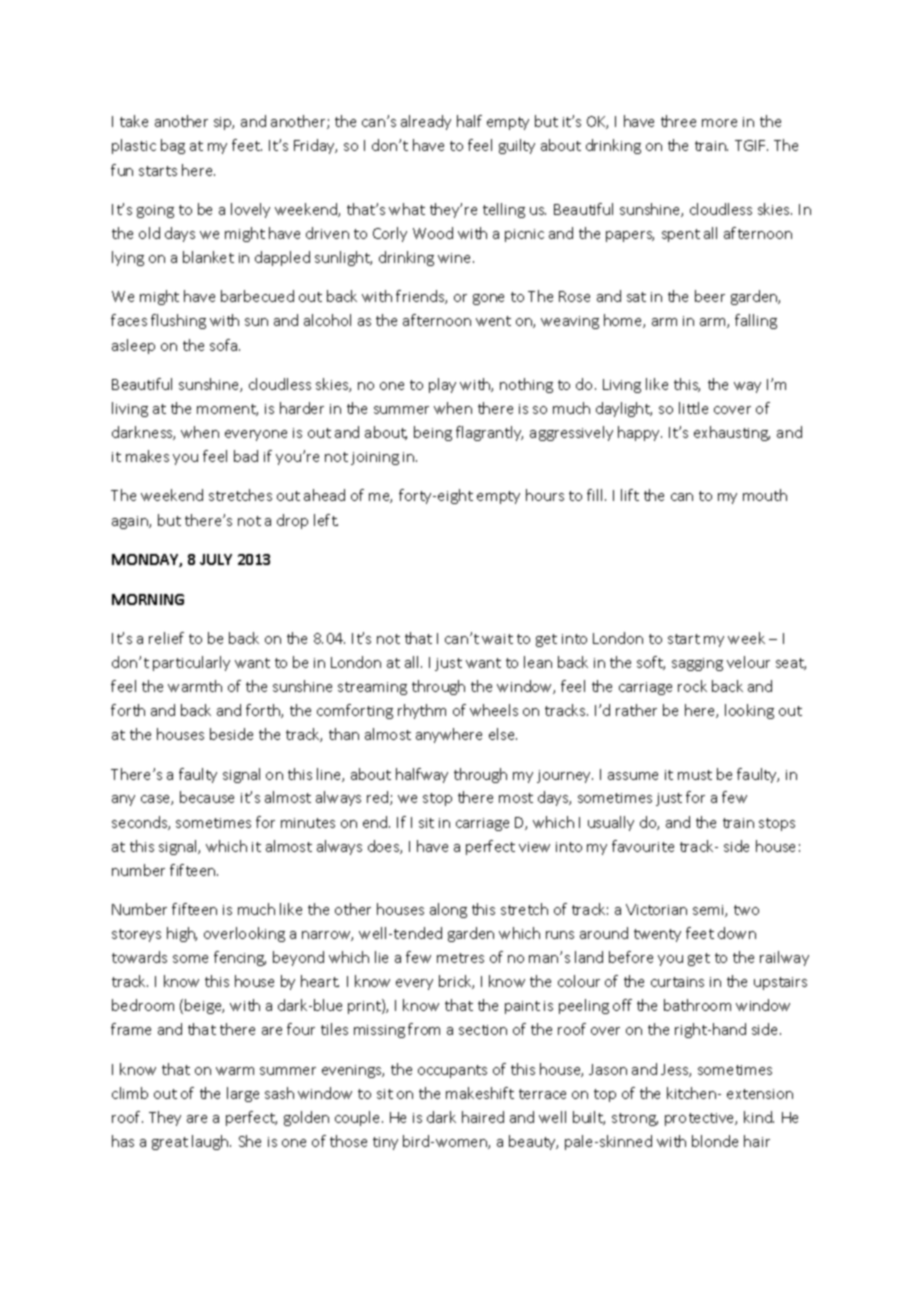  What do you see at coordinates (719, 123) in the document?
I see `more` at bounding box center [719, 123].
